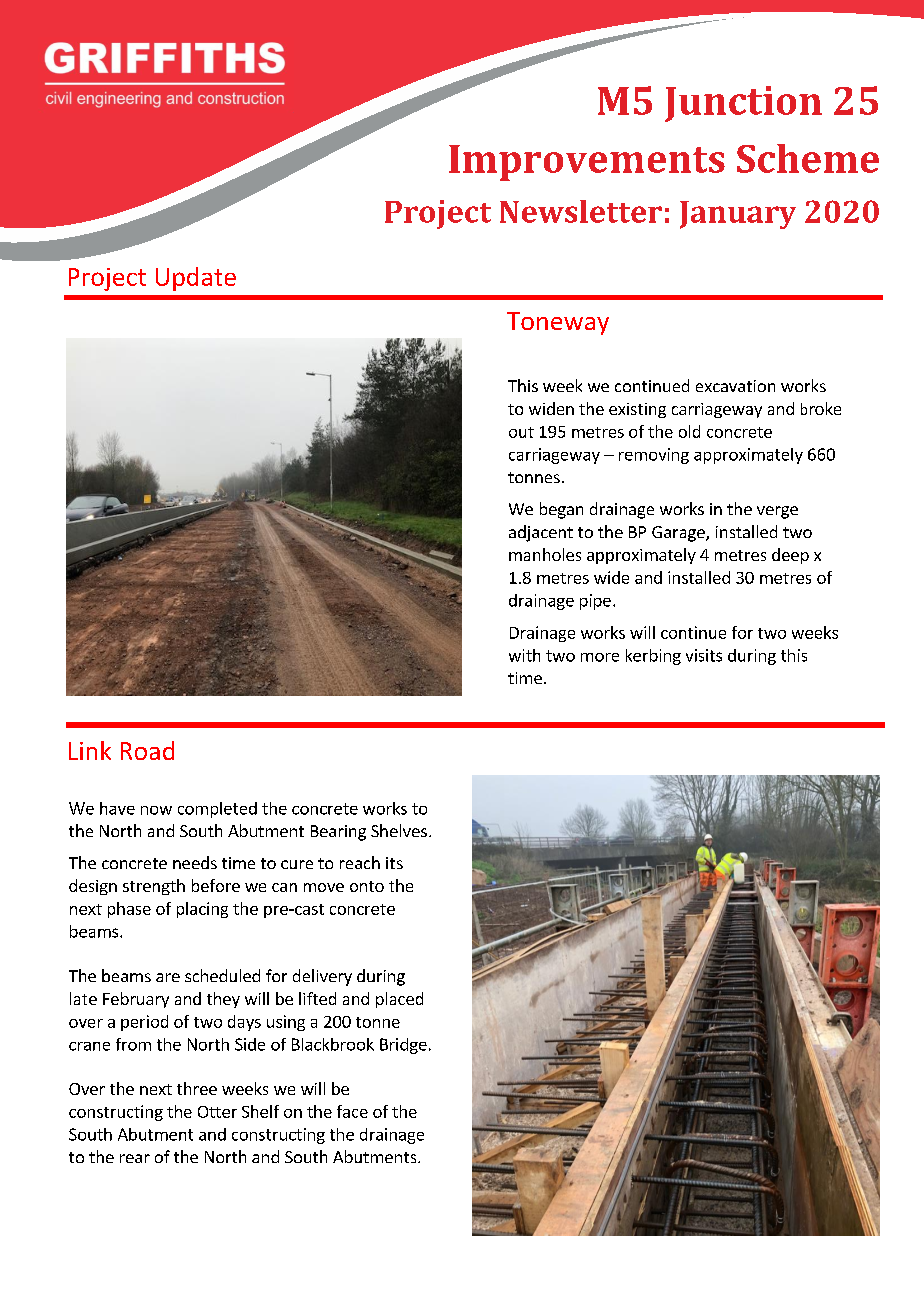  What do you see at coordinates (704, 655) in the document?
I see `visits` at bounding box center [704, 655].
